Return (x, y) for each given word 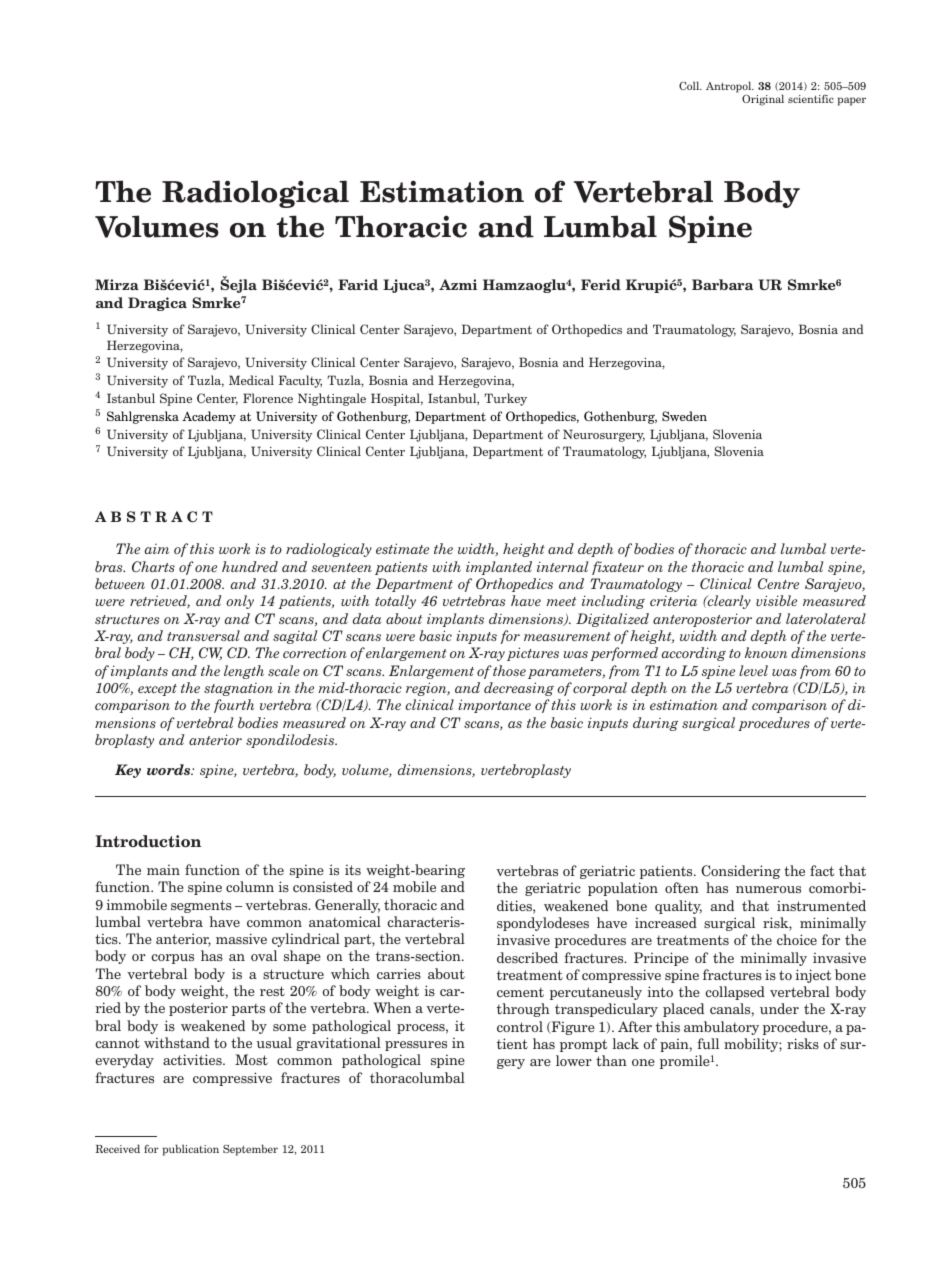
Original (763, 100)
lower (574, 1060)
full (708, 1043)
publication (191, 1150)
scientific (811, 99)
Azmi (458, 284)
